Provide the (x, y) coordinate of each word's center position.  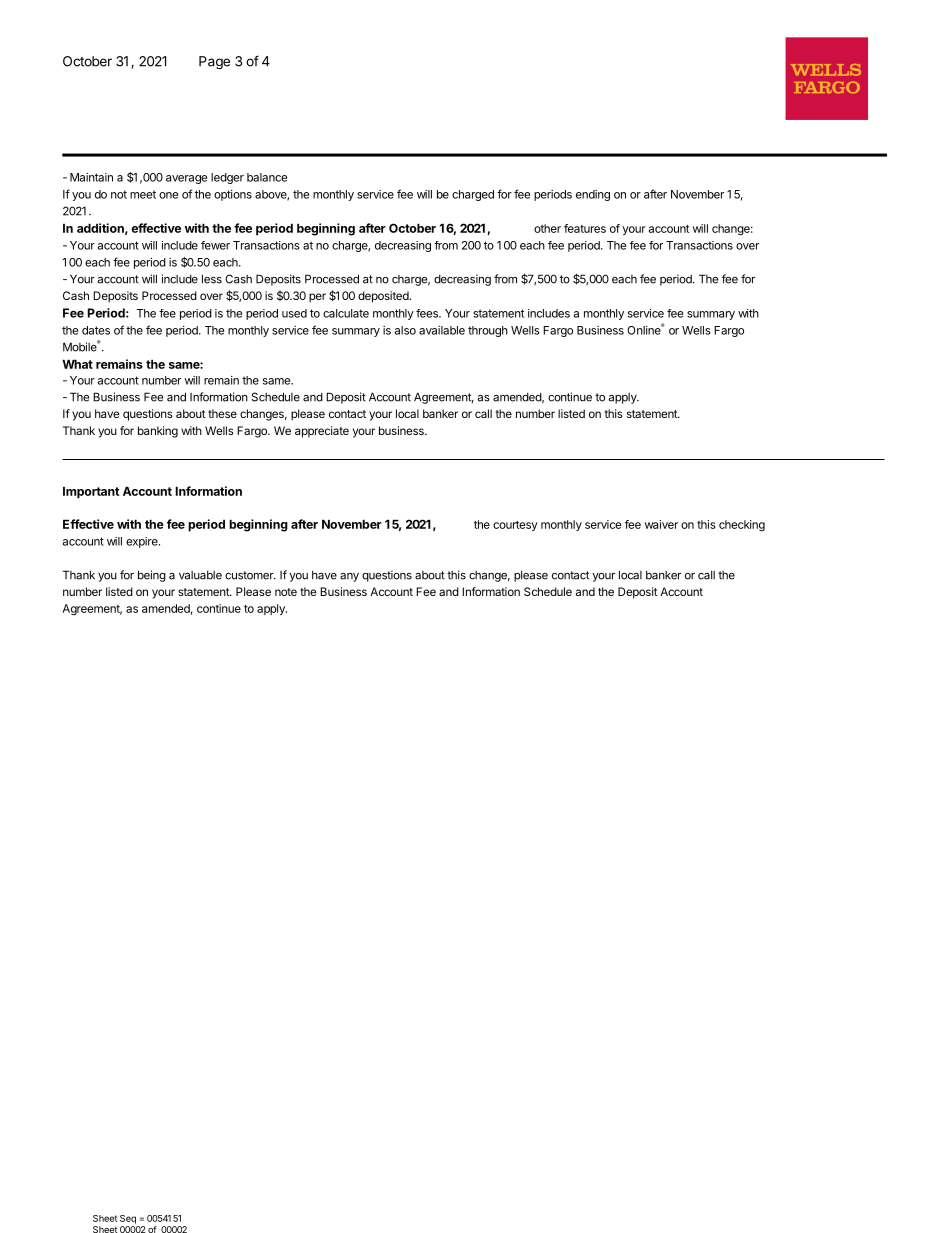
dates (96, 330)
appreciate (322, 432)
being (152, 576)
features (585, 228)
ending (593, 195)
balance (267, 177)
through (488, 331)
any (349, 577)
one (168, 195)
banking (158, 432)
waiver (661, 524)
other (547, 228)
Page (214, 63)
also (405, 330)
